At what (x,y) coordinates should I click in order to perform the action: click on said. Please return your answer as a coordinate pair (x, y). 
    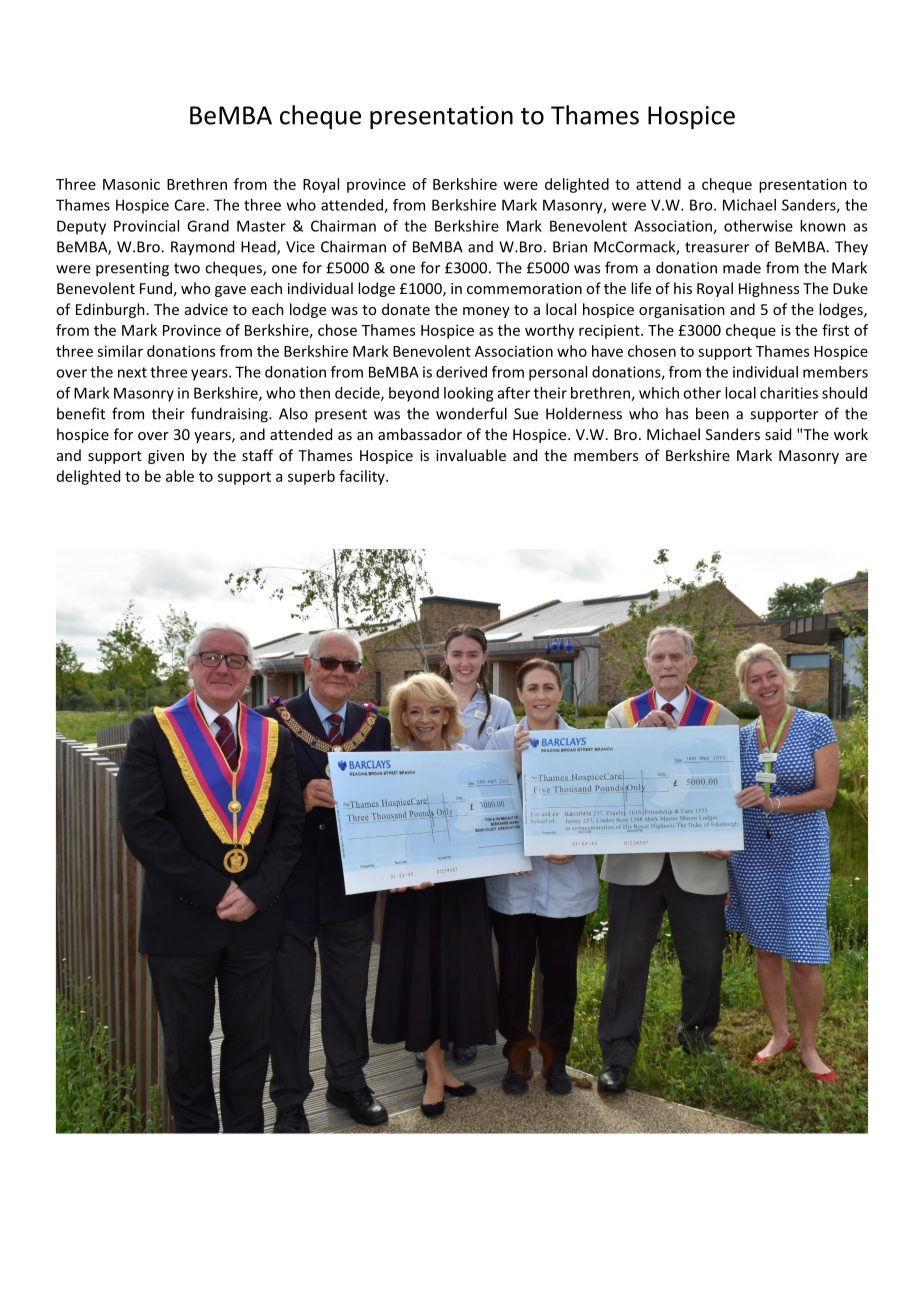
    Looking at the image, I should click on (778, 434).
